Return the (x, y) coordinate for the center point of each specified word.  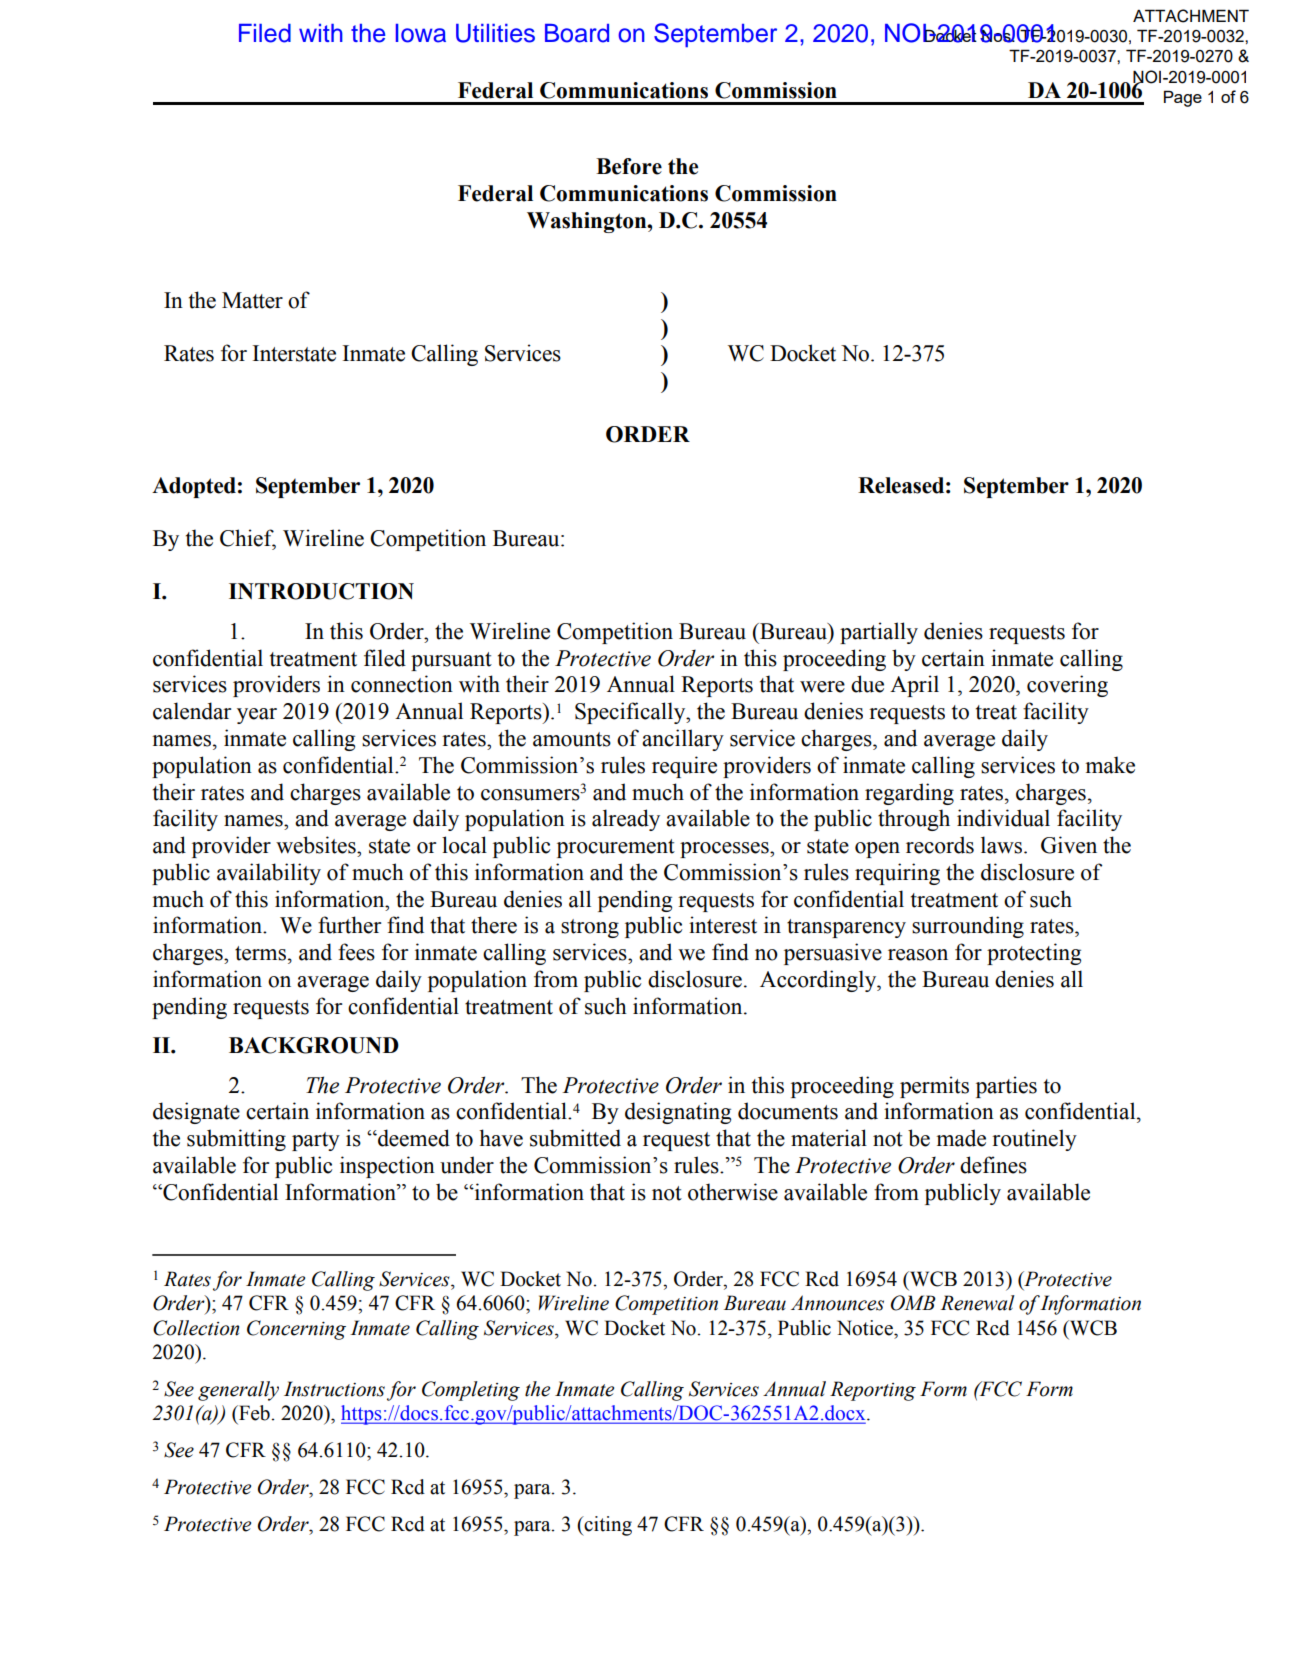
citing (607, 1526)
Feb (254, 1413)
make (1110, 765)
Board (577, 33)
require (684, 767)
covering (1067, 686)
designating (678, 1113)
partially (879, 633)
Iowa (421, 33)
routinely (1034, 1140)
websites (317, 845)
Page (1183, 98)
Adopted (194, 487)
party (316, 1141)
